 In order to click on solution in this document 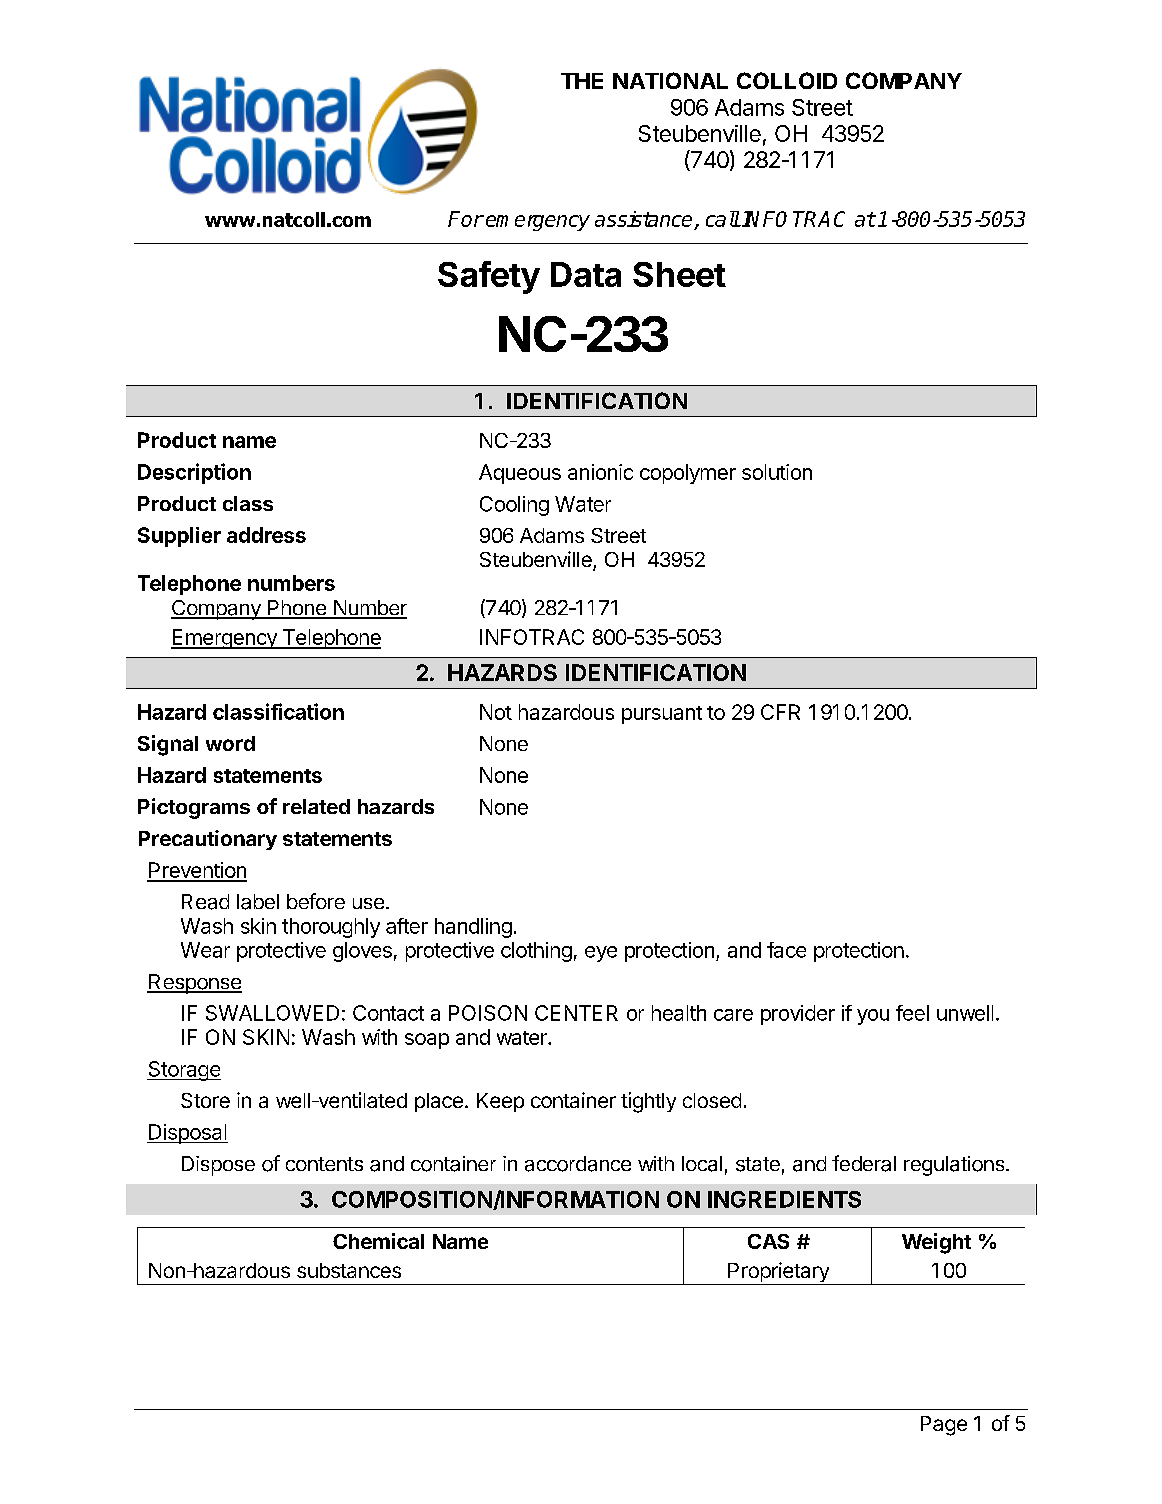, I will do `click(777, 472)`.
